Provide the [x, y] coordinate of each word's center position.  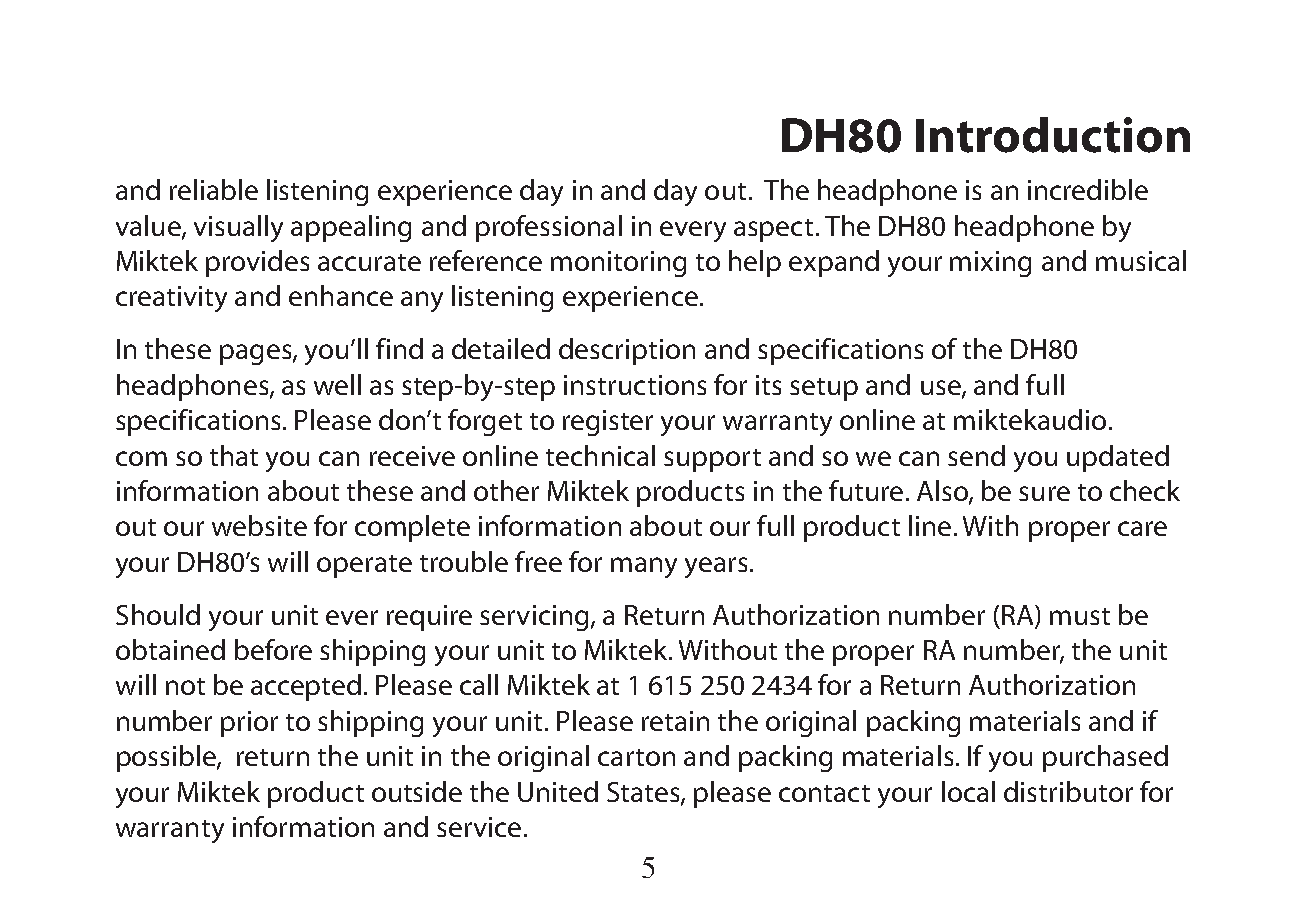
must [1080, 616]
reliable [214, 189]
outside [417, 791]
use [942, 389]
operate [364, 566]
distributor [1068, 791]
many [644, 567]
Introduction [1053, 135]
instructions [635, 385]
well [337, 384]
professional [549, 228]
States [644, 793]
